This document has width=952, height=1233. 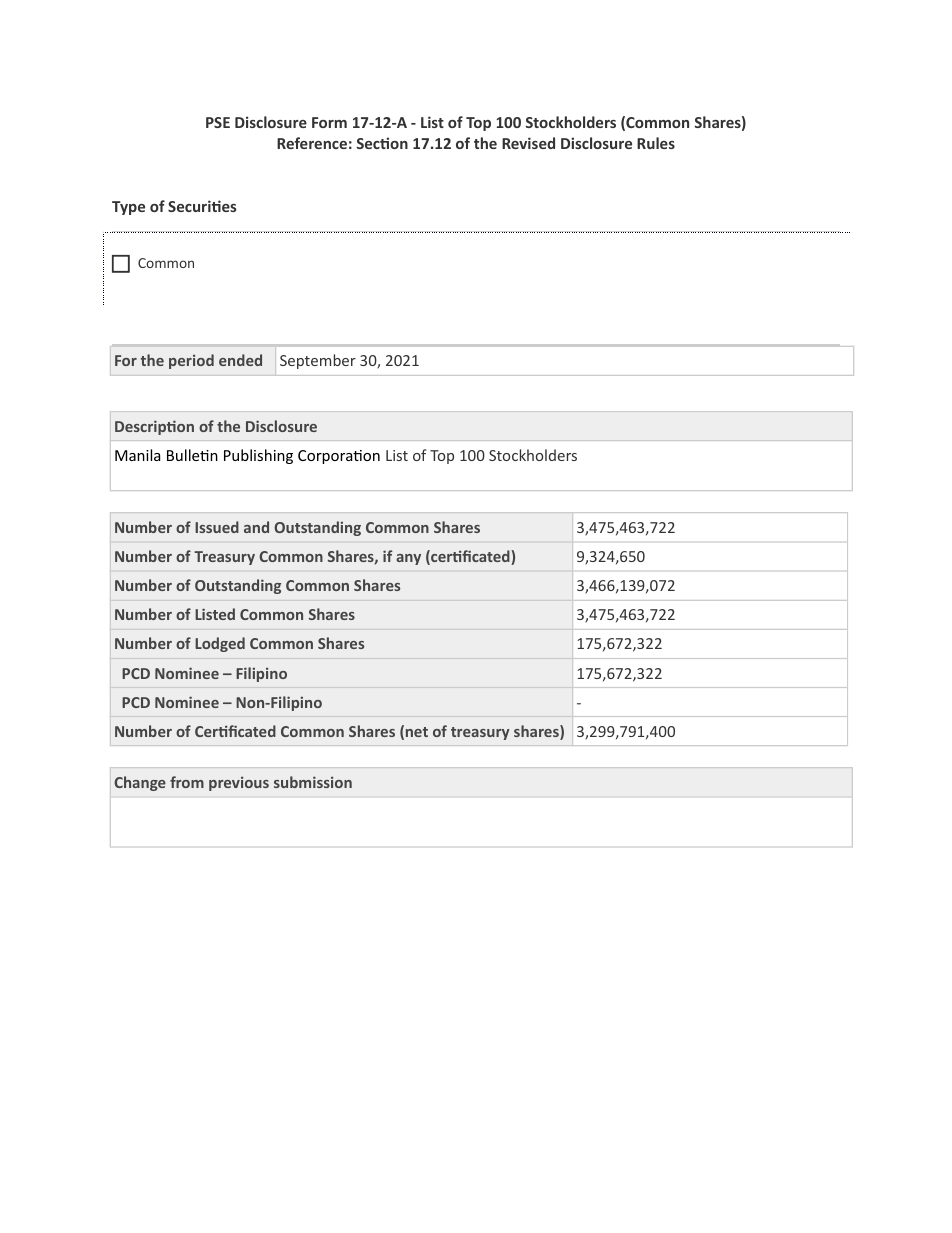 I want to click on from, so click(x=187, y=782).
